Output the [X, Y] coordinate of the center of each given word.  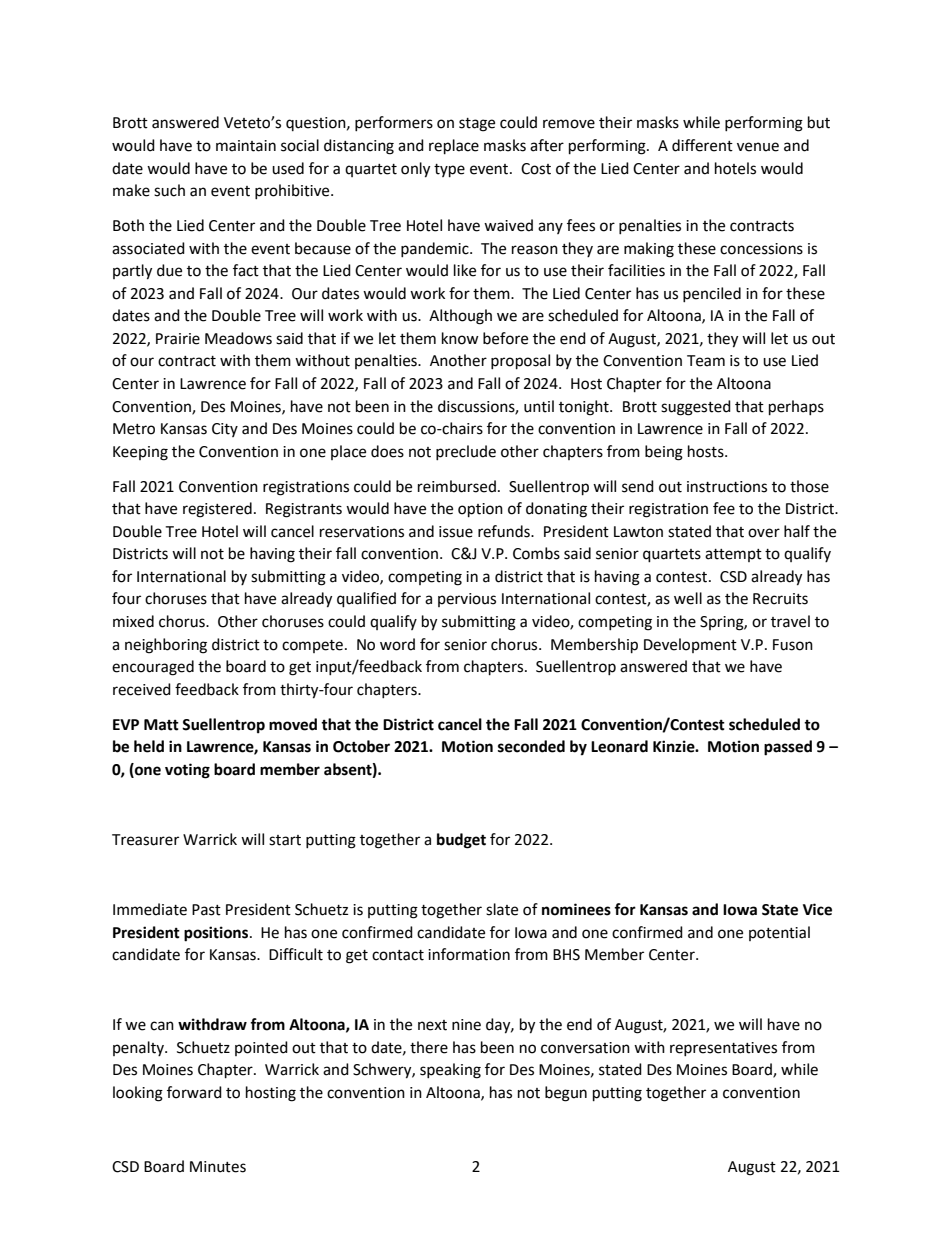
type [449, 171]
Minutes [218, 1167]
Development [690, 645]
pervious [467, 600]
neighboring [166, 646]
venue [758, 147]
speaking [450, 1071]
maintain [246, 146]
